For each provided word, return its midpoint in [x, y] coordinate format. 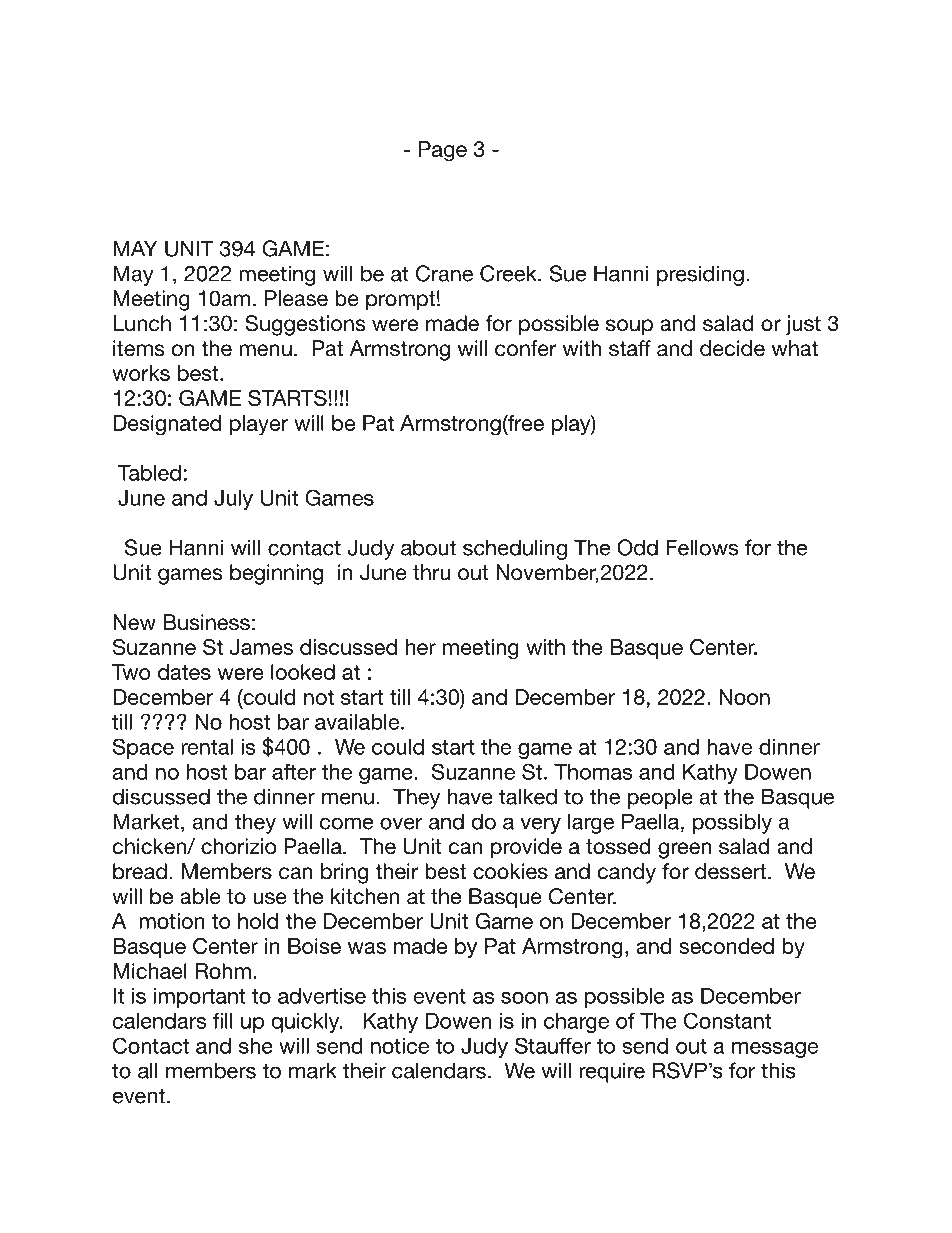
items [139, 348]
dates [184, 672]
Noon [744, 697]
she [256, 1046]
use [270, 898]
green [685, 850]
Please [296, 298]
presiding [700, 275]
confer [526, 348]
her [421, 647]
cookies [510, 871]
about [428, 547]
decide [732, 348]
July [233, 500]
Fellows [702, 547]
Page [443, 151]
